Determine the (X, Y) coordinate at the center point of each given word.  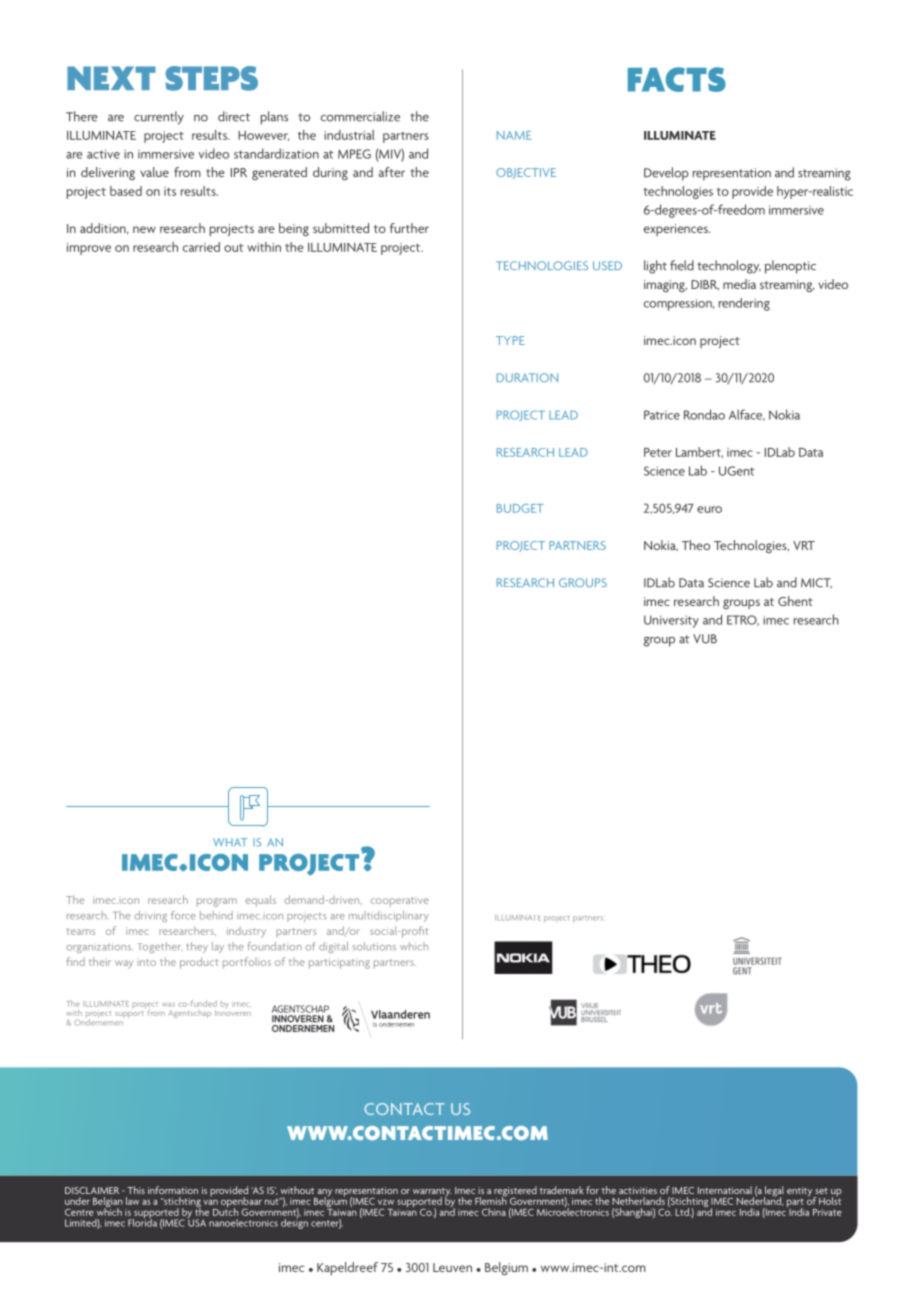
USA (196, 1222)
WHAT (230, 842)
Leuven (452, 1267)
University (671, 621)
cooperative (399, 901)
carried (201, 247)
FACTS (677, 79)
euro (709, 509)
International (725, 1190)
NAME (514, 135)
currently (159, 118)
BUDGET (520, 508)
